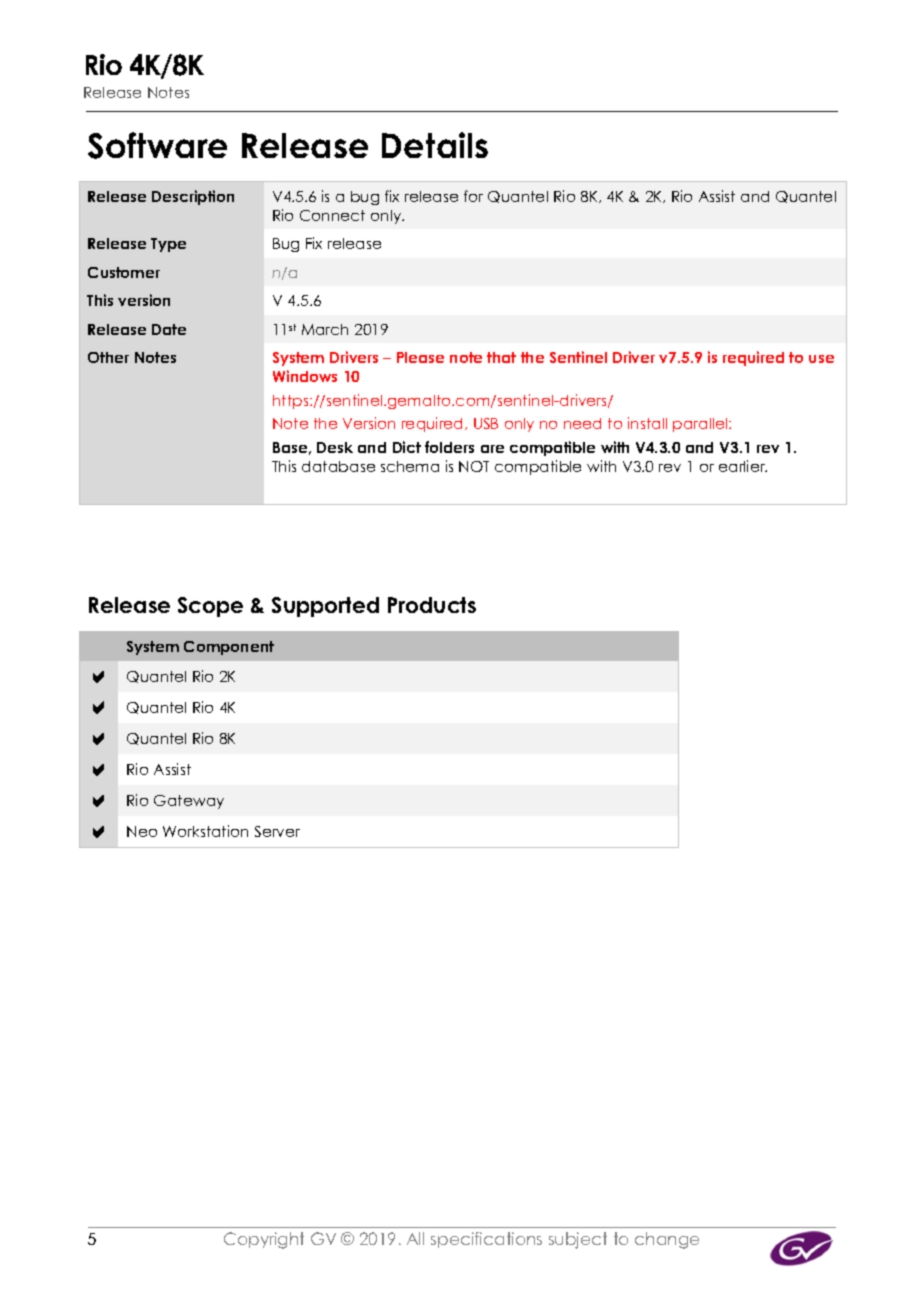 This screenshot has height=1307, width=924. Describe the element at coordinates (432, 605) in the screenshot. I see `Products` at that location.
